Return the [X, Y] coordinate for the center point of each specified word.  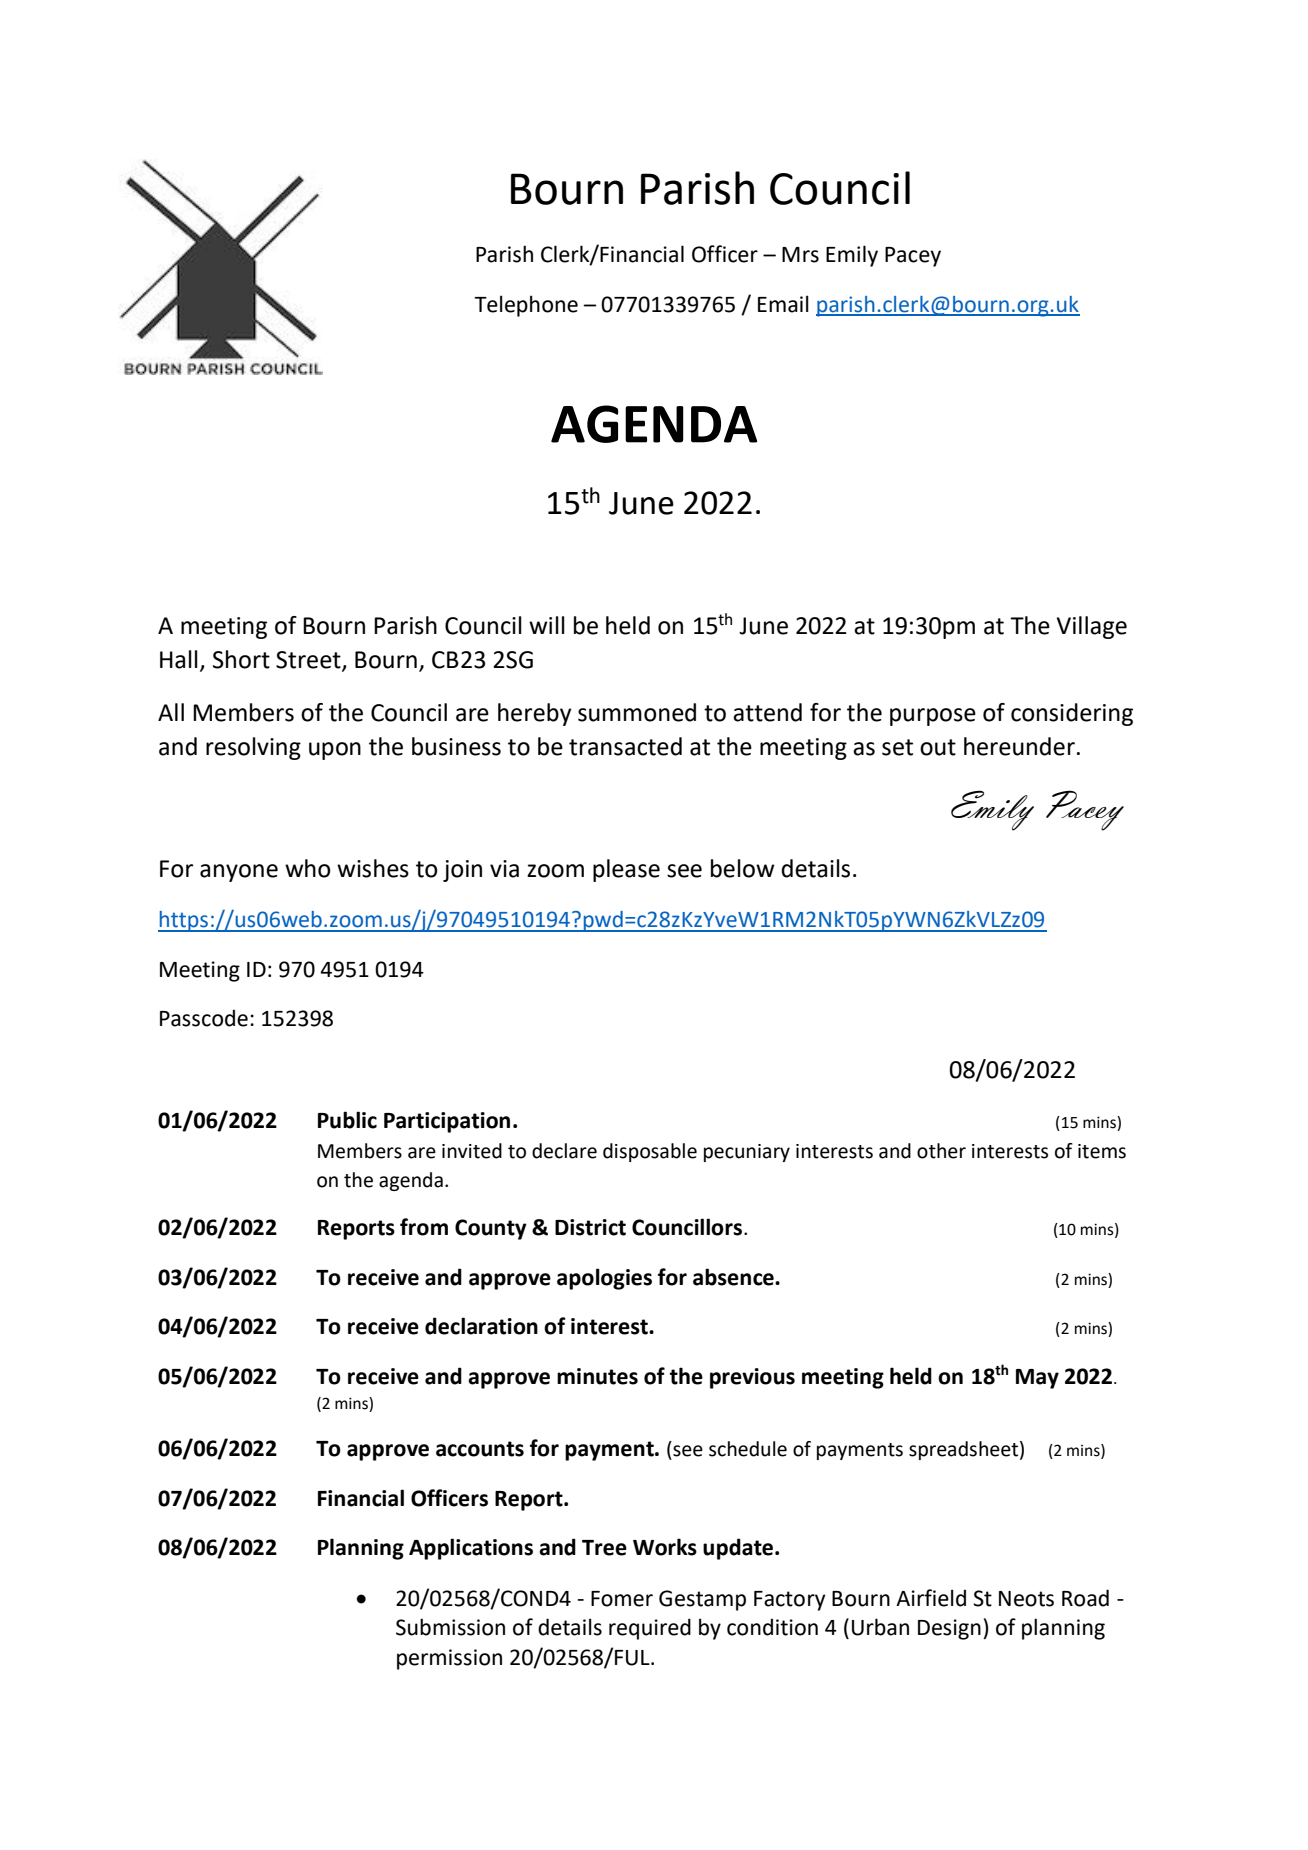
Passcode [204, 1018]
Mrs [800, 255]
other [941, 1151]
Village [1091, 627]
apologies [604, 1279]
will [547, 625]
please [626, 870]
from [424, 1227]
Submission [450, 1627]
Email [783, 304]
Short [241, 659]
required [650, 1629]
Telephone [526, 306]
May [1037, 1379]
